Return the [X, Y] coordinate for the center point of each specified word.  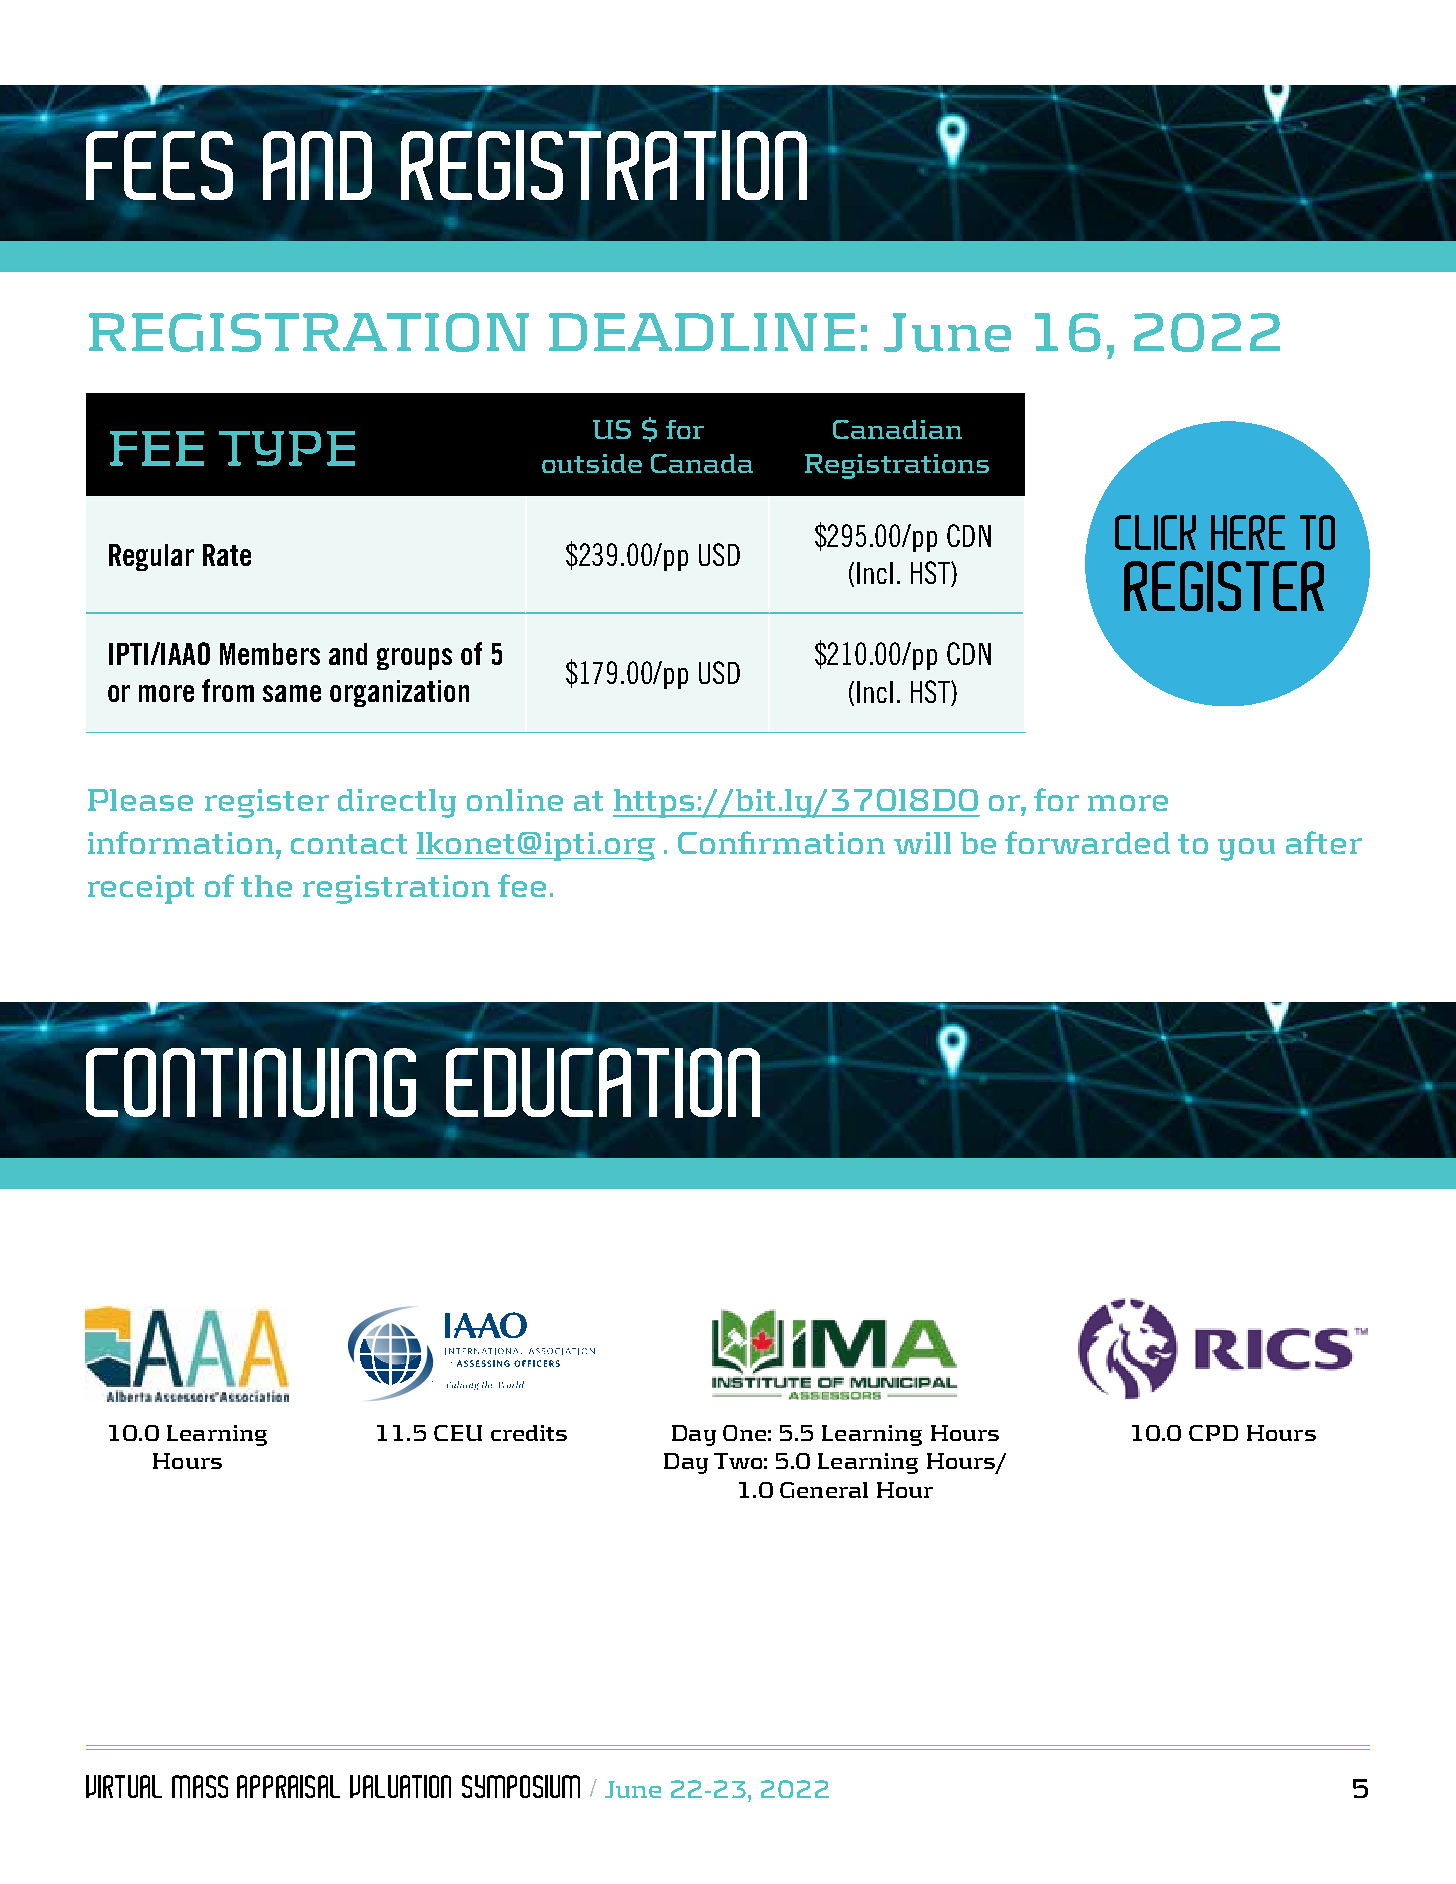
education [603, 1083]
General [824, 1490]
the [266, 886]
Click [1155, 532]
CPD [1213, 1433]
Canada [702, 463]
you [1246, 849]
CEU [458, 1433]
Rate [227, 555]
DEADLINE [702, 332]
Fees [159, 165]
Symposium [521, 1786]
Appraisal [288, 1786]
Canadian [897, 429]
